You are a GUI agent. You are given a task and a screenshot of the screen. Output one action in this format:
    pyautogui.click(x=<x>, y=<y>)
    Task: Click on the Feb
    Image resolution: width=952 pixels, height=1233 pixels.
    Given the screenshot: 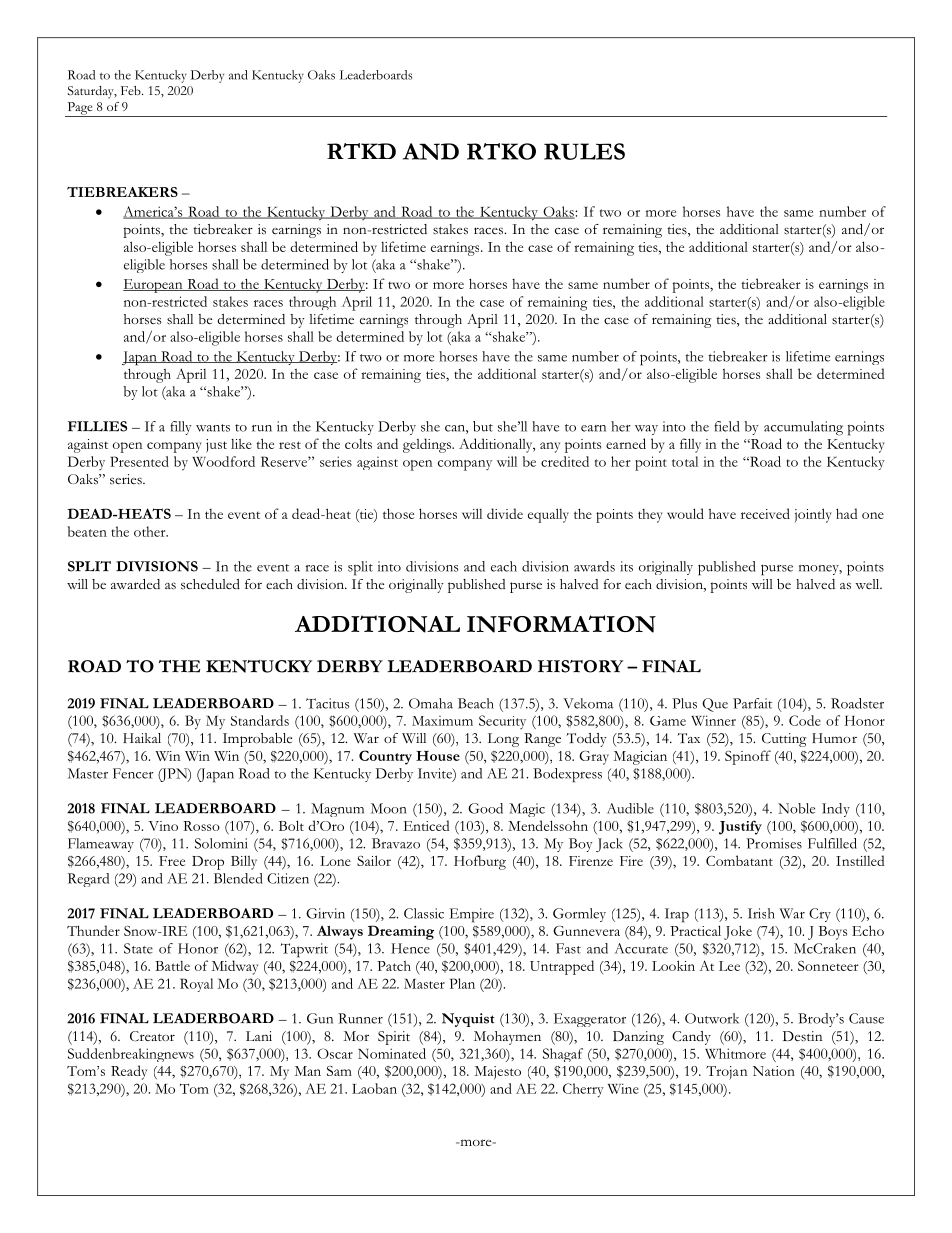 What is the action you would take?
    pyautogui.click(x=132, y=90)
